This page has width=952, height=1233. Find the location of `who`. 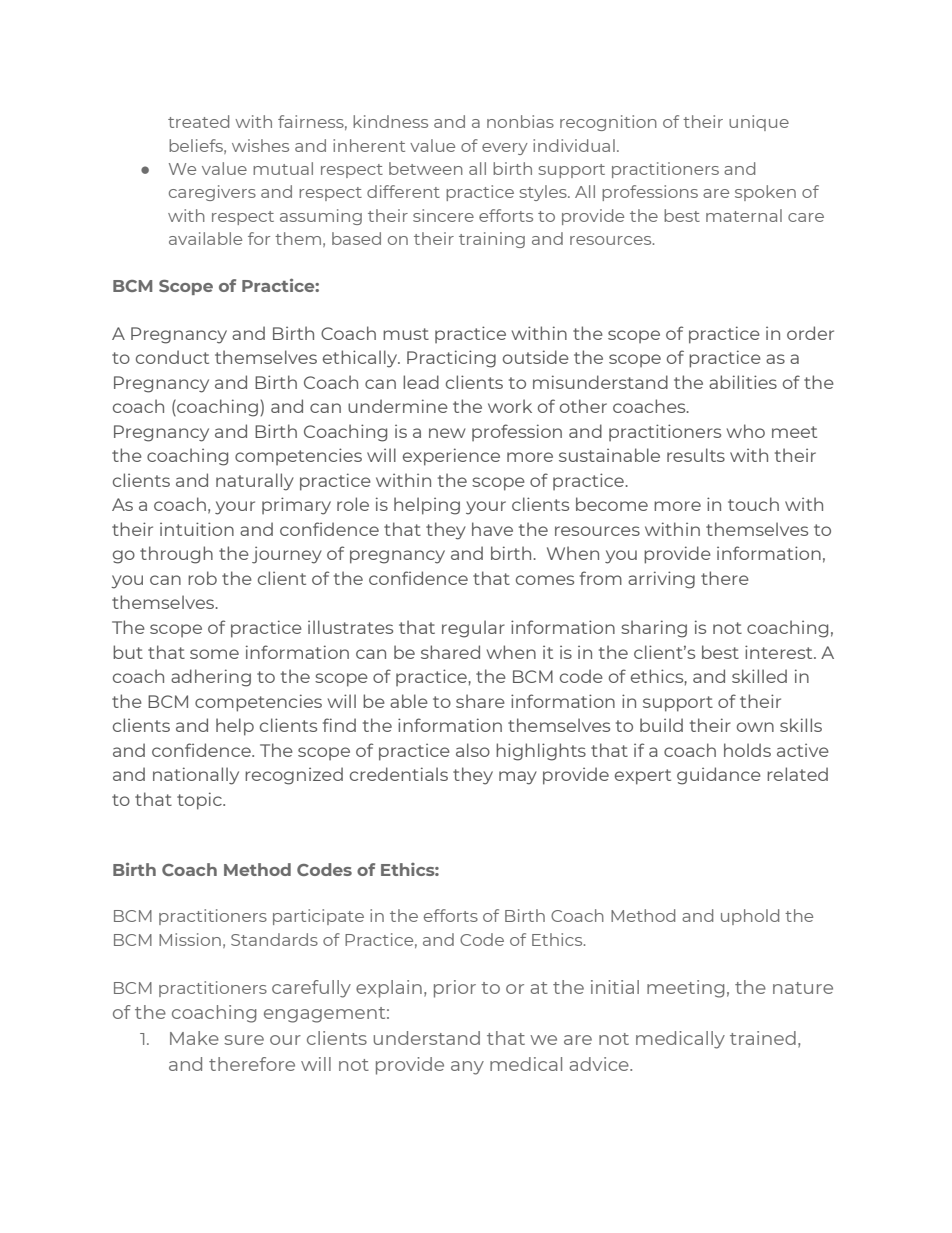

who is located at coordinates (746, 431).
